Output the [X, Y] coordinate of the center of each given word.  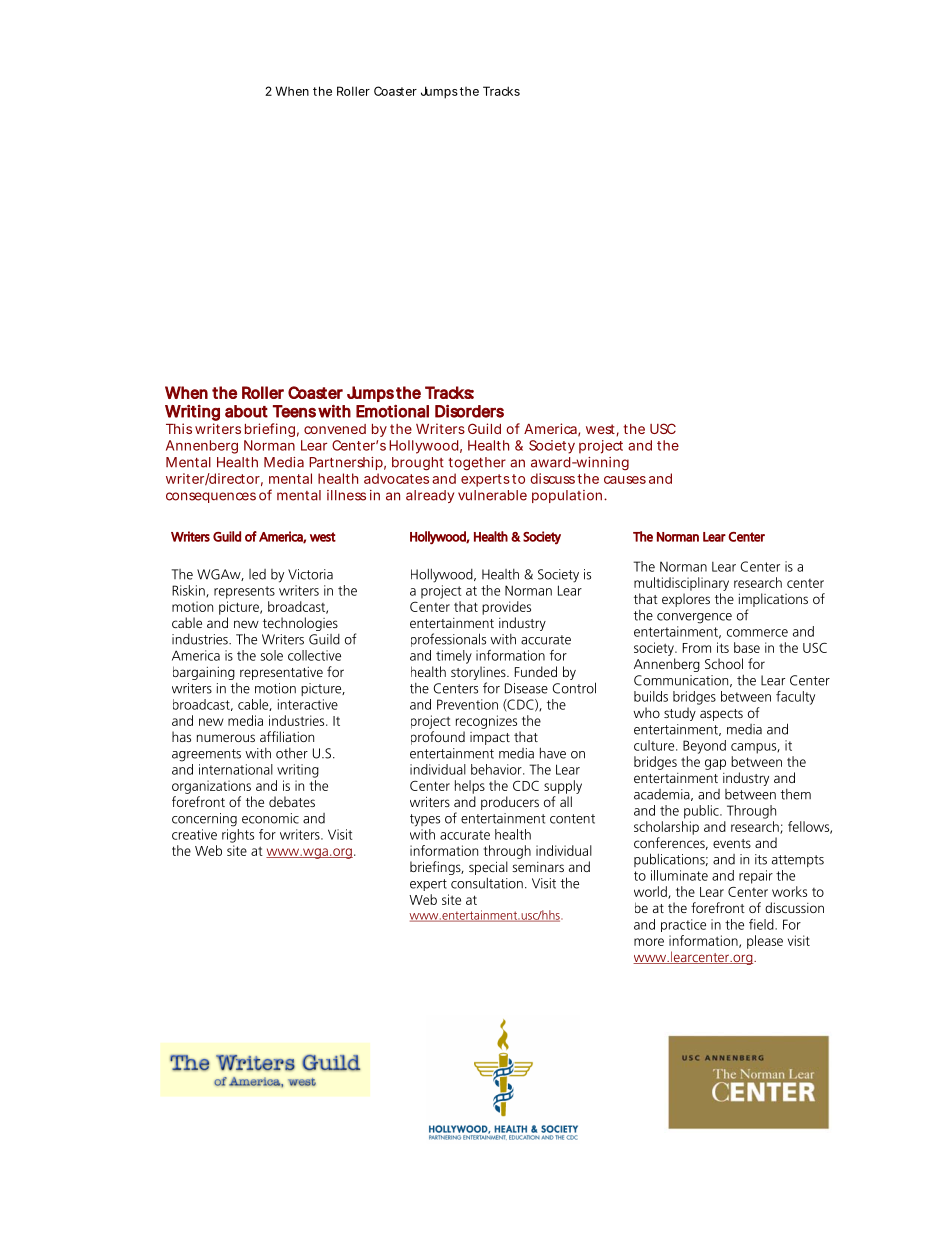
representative [281, 673]
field [762, 924]
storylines [479, 673]
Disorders [469, 411]
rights [238, 836]
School [724, 663]
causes [625, 480]
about [246, 411]
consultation [487, 883]
